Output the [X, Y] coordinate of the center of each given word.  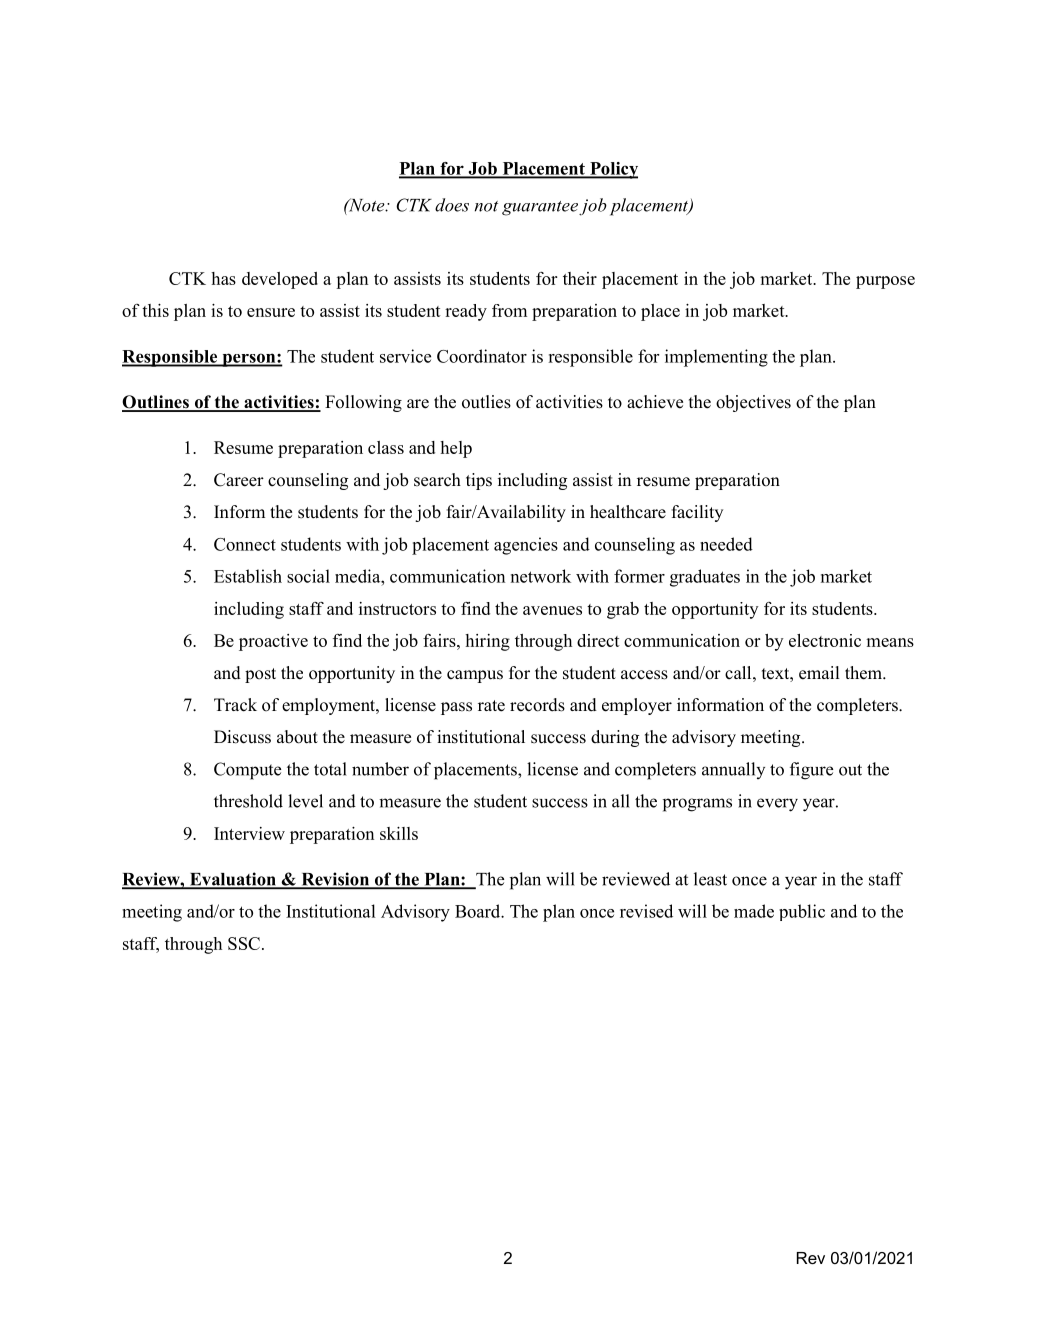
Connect [245, 544]
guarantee [540, 208]
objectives [753, 403]
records [537, 705]
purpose [885, 282]
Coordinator [482, 356]
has [223, 278]
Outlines [156, 403]
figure [811, 771]
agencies [526, 546]
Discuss [242, 737]
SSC [244, 943]
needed [726, 544]
